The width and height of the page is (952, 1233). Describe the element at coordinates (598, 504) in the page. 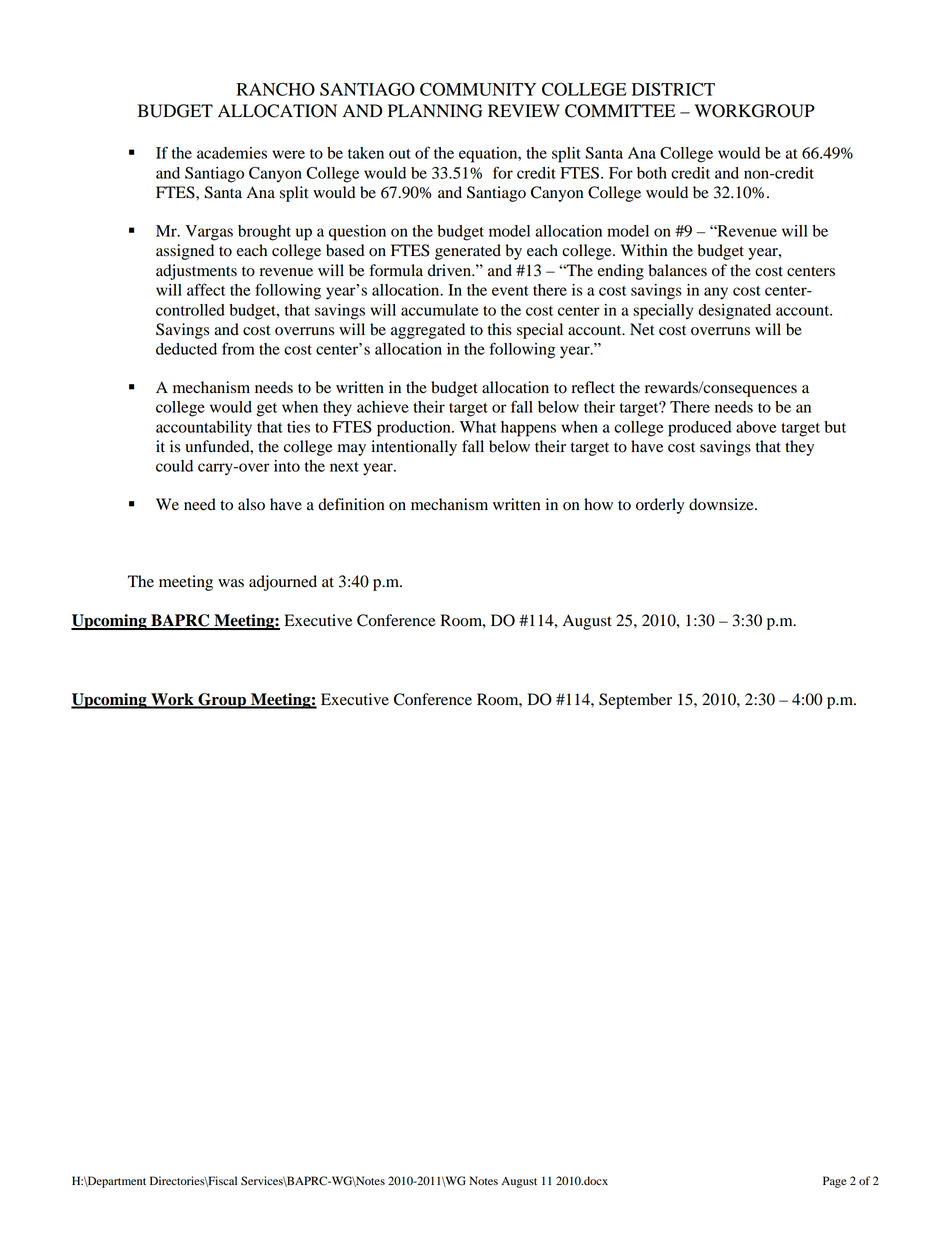

I see `how` at that location.
